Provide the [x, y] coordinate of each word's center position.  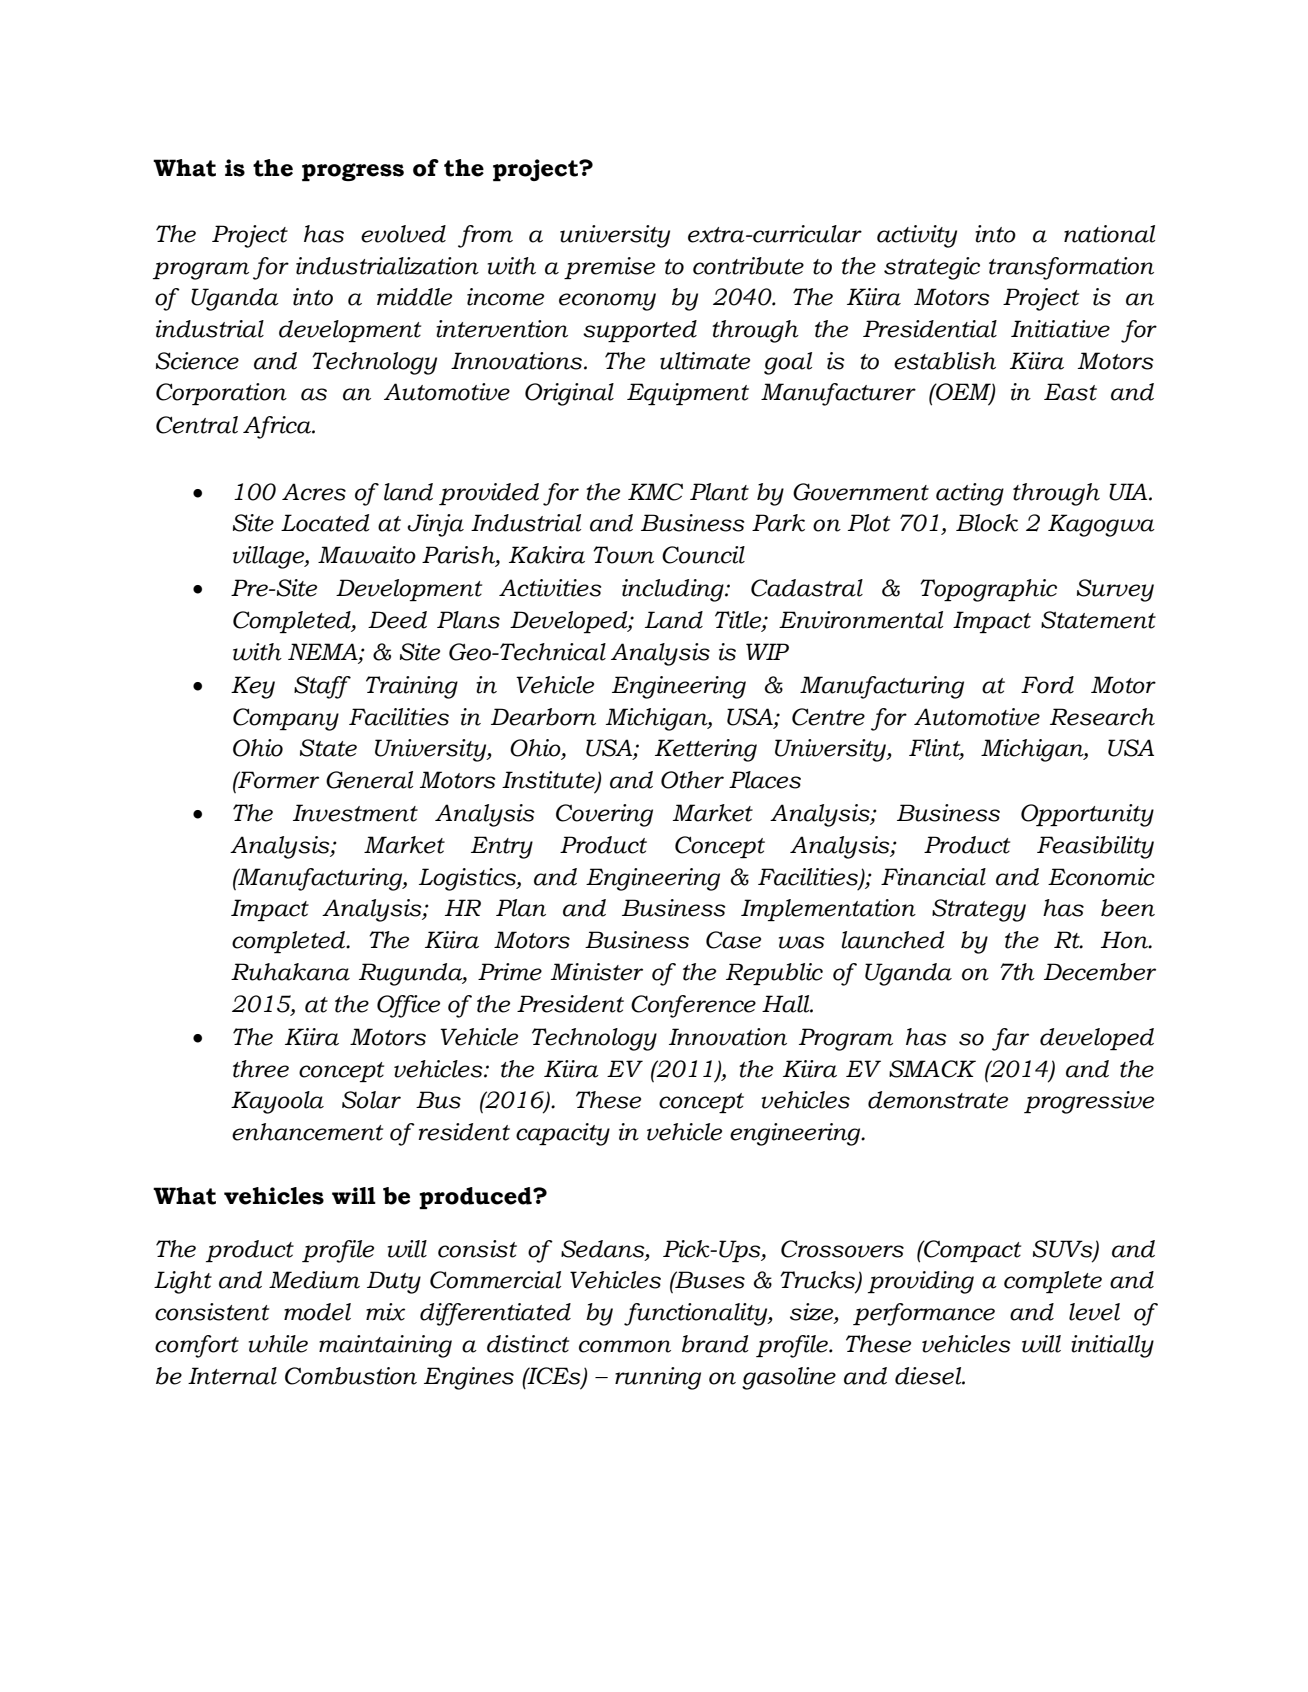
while [278, 1344]
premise [609, 268]
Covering [604, 815]
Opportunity [1087, 815]
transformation [1071, 268]
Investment [355, 813]
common [625, 1346]
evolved [403, 234]
